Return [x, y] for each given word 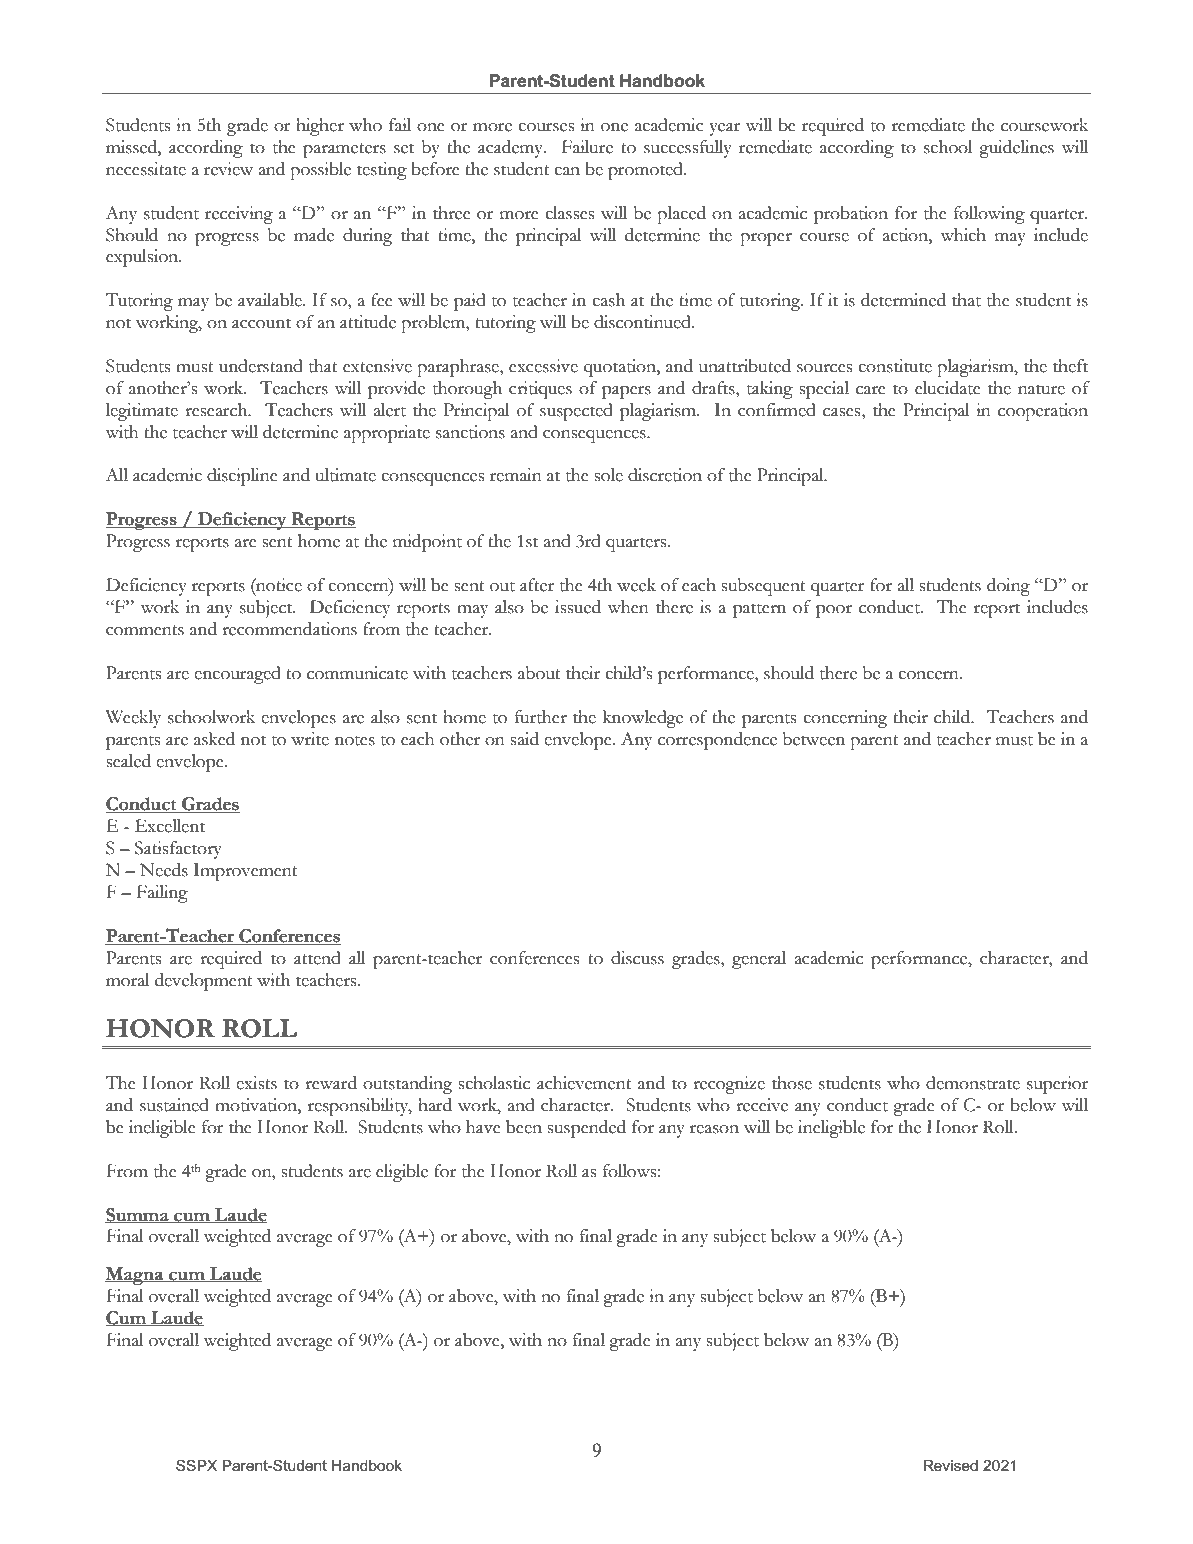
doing [1008, 587]
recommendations [289, 629]
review [228, 169]
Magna [135, 1276]
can [567, 171]
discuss [637, 958]
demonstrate [973, 1083]
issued [578, 607]
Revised [950, 1465]
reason [714, 1129]
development [204, 982]
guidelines [1016, 149]
